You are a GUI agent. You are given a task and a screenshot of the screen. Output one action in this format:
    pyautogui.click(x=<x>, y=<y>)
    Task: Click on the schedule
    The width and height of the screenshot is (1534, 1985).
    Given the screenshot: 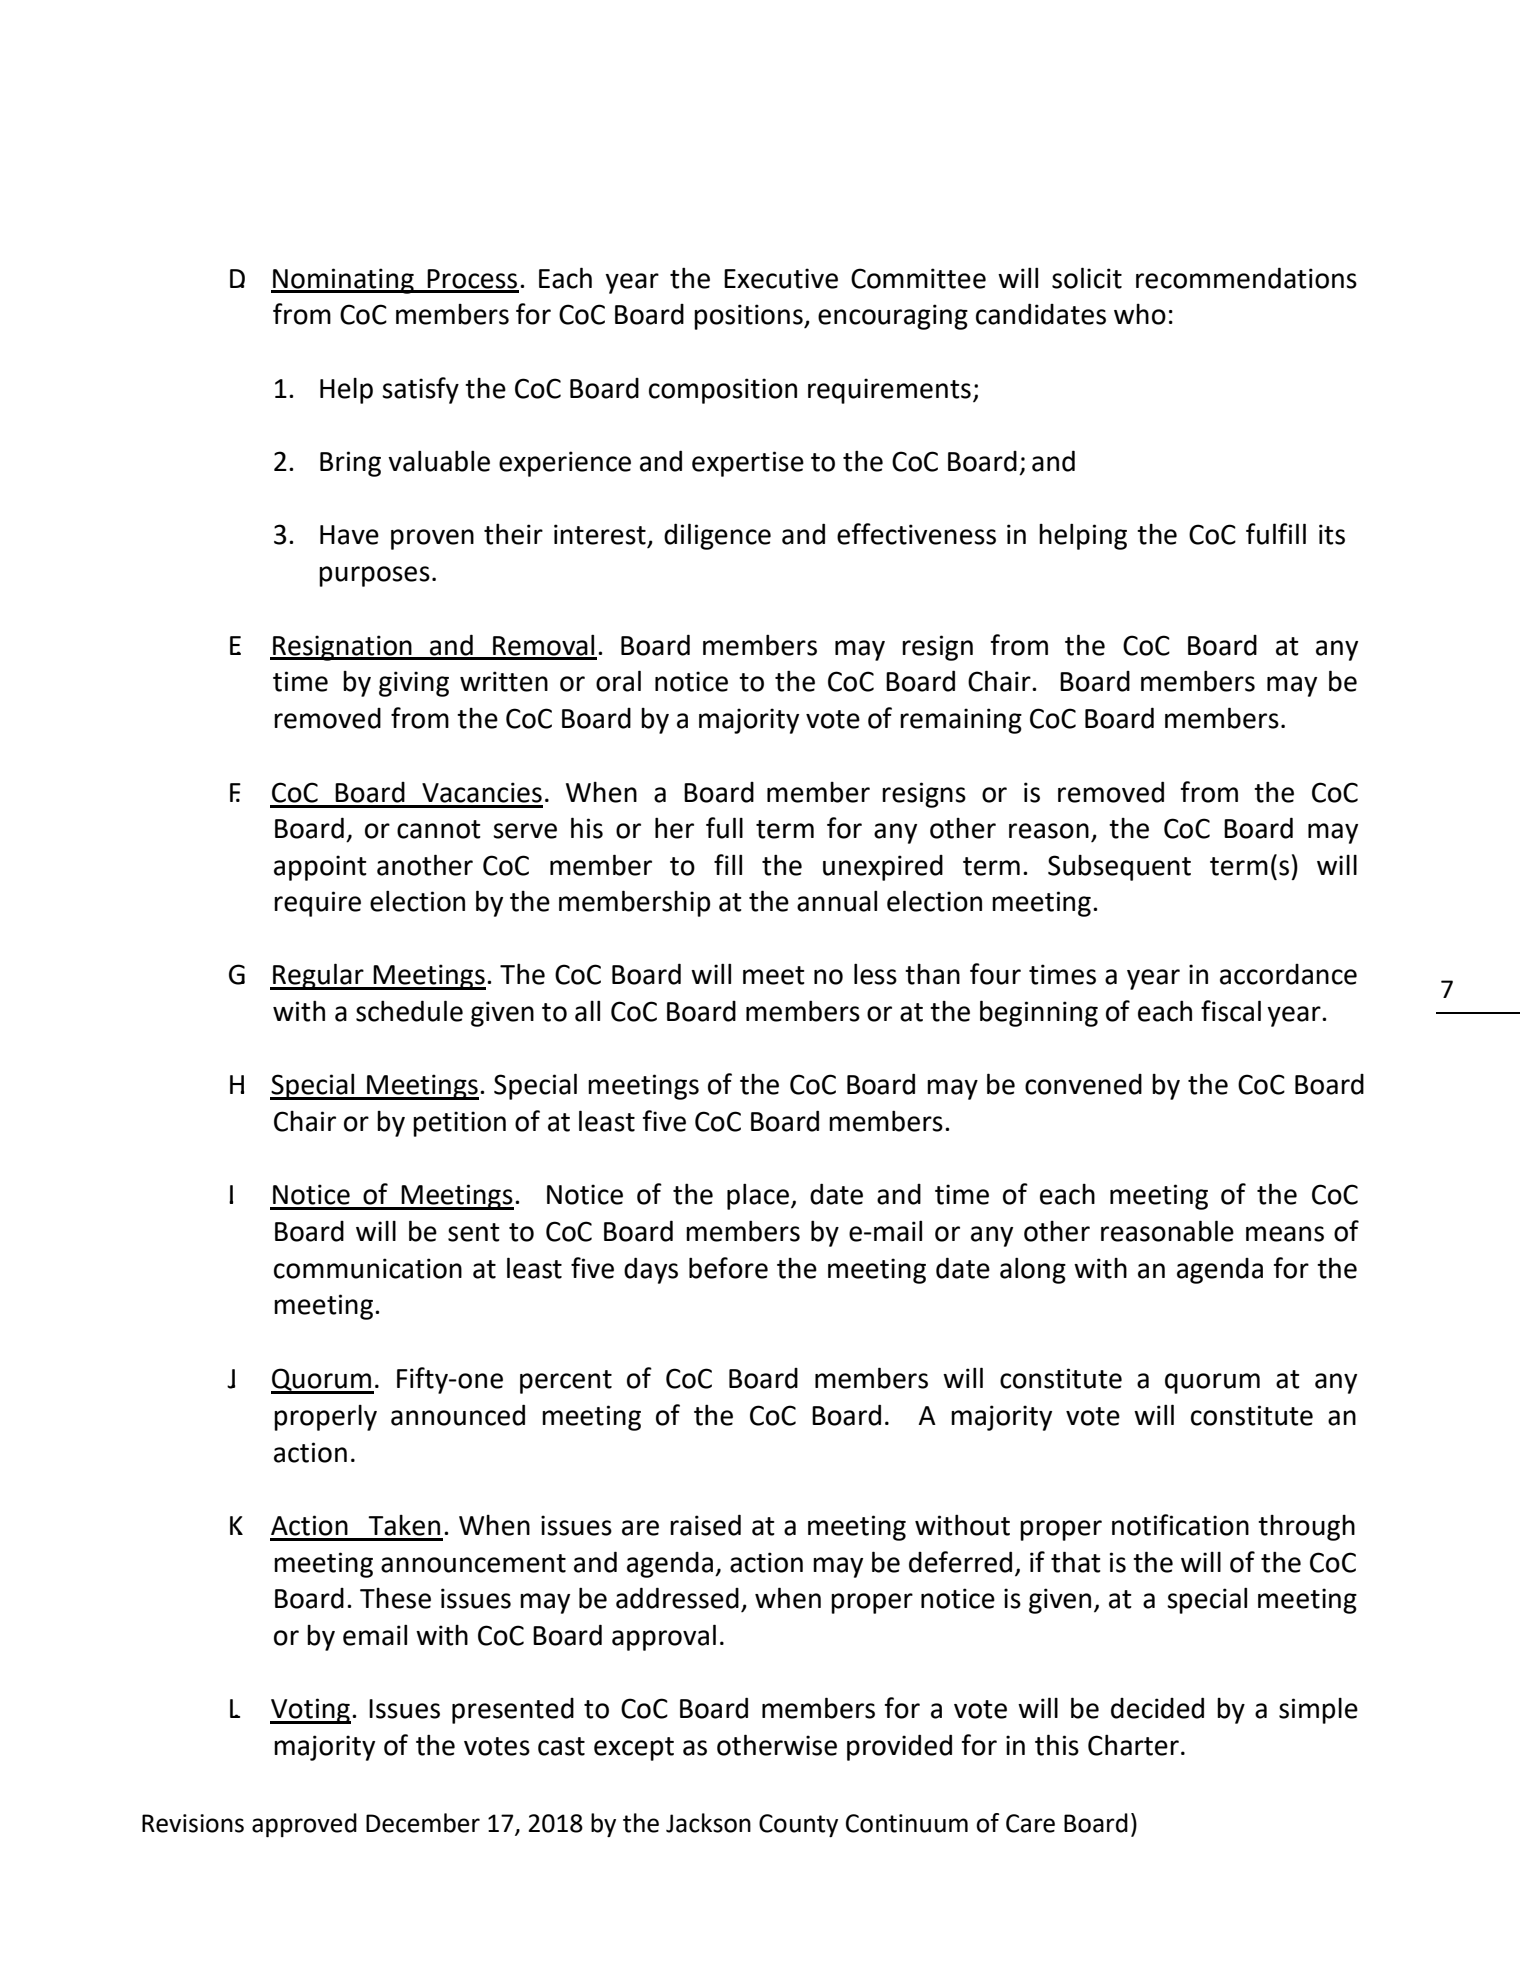 What is the action you would take?
    pyautogui.click(x=409, y=1011)
